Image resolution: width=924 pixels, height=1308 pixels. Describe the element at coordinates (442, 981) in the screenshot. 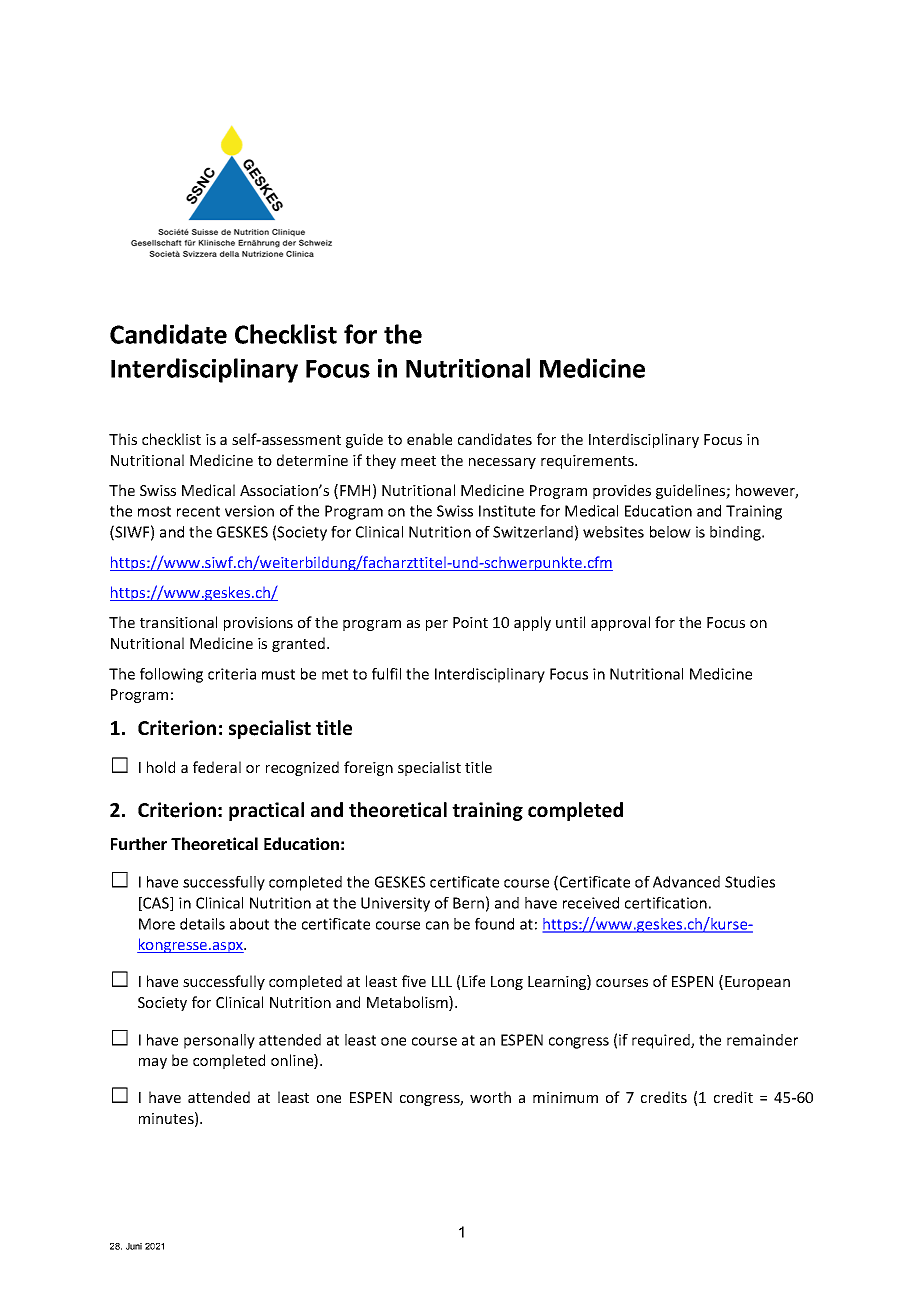

I see `LLL` at that location.
